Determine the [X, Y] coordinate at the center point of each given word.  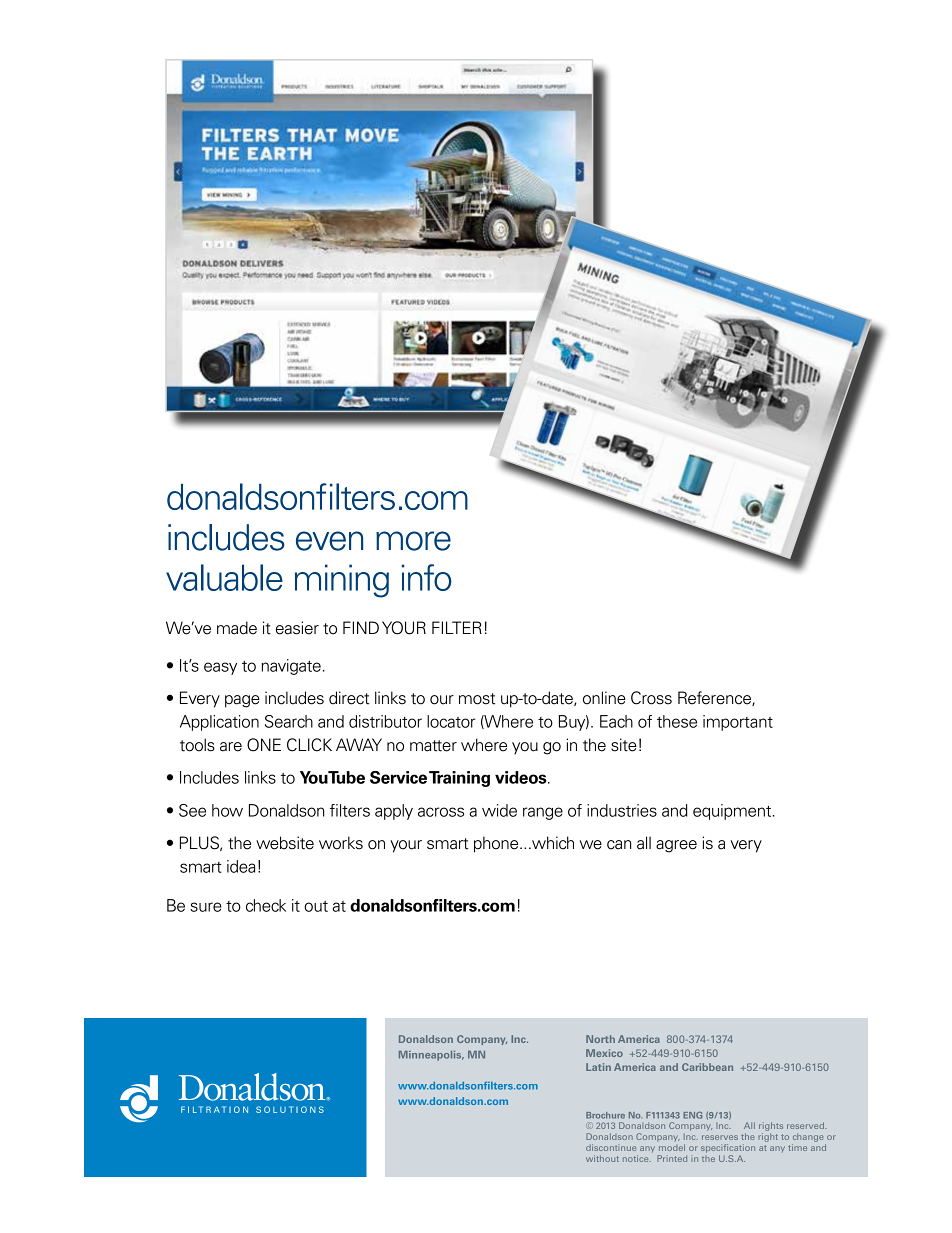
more [413, 541]
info [426, 577]
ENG [692, 1115]
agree [676, 846]
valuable [224, 577]
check [266, 905]
